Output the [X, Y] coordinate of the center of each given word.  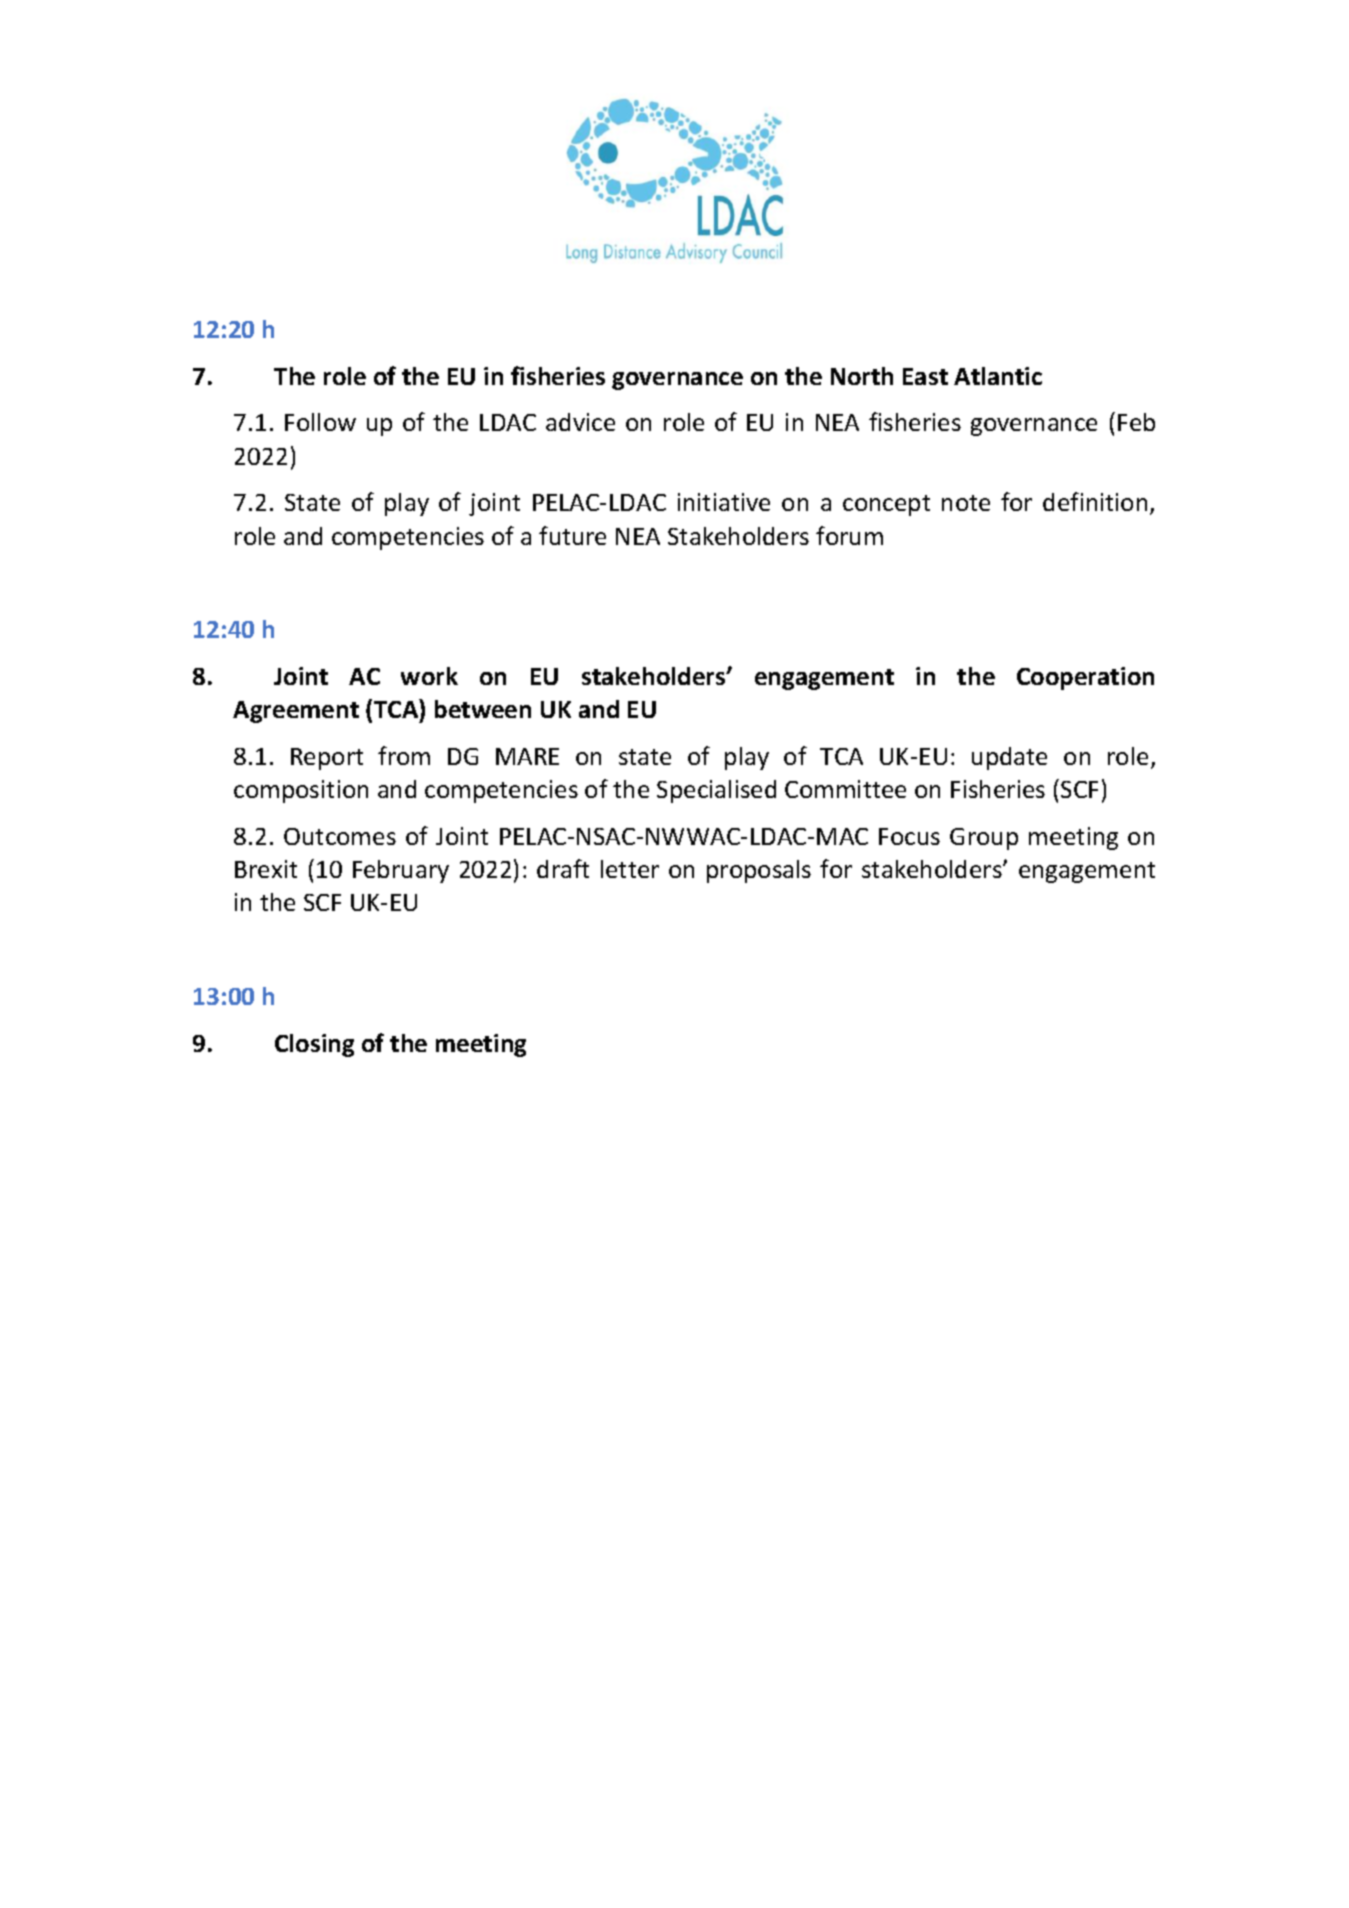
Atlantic [998, 376]
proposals [759, 871]
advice [580, 422]
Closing [314, 1045]
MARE [527, 756]
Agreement [296, 712]
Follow [320, 422]
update [1009, 758]
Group [984, 839]
